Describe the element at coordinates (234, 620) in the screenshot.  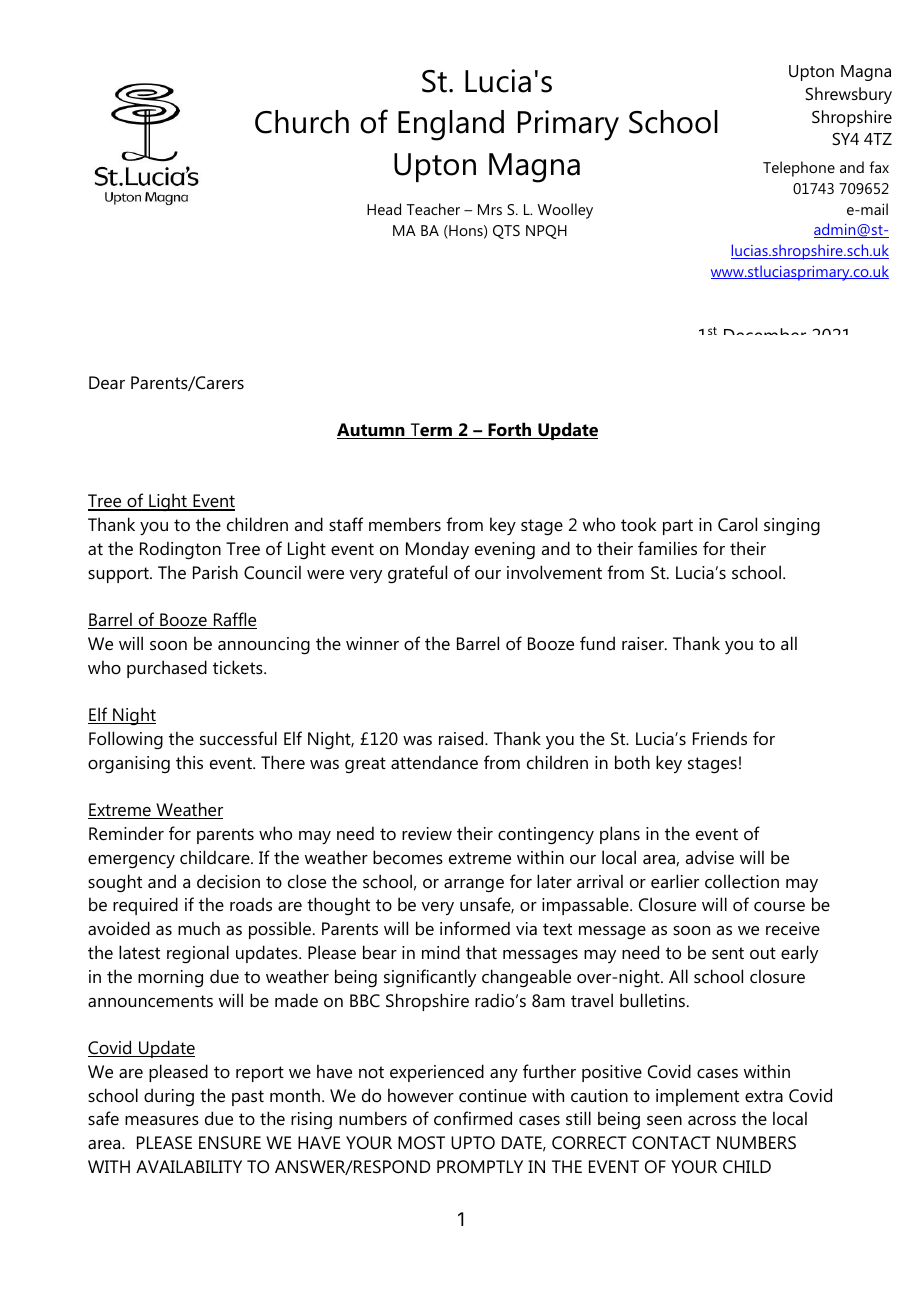
I see `Raffle` at that location.
